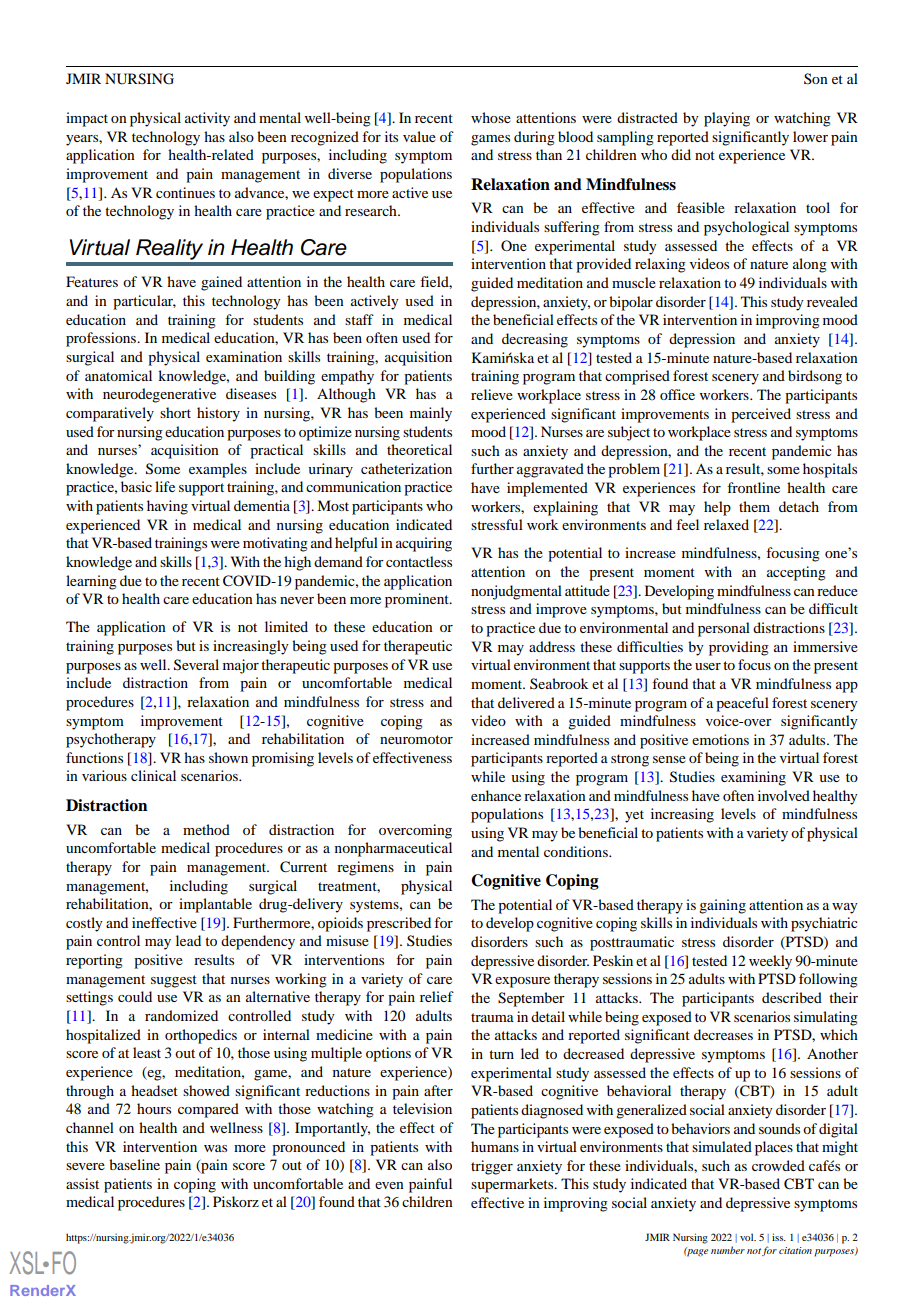  What do you see at coordinates (513, 1185) in the screenshot?
I see `supermarkets` at bounding box center [513, 1185].
